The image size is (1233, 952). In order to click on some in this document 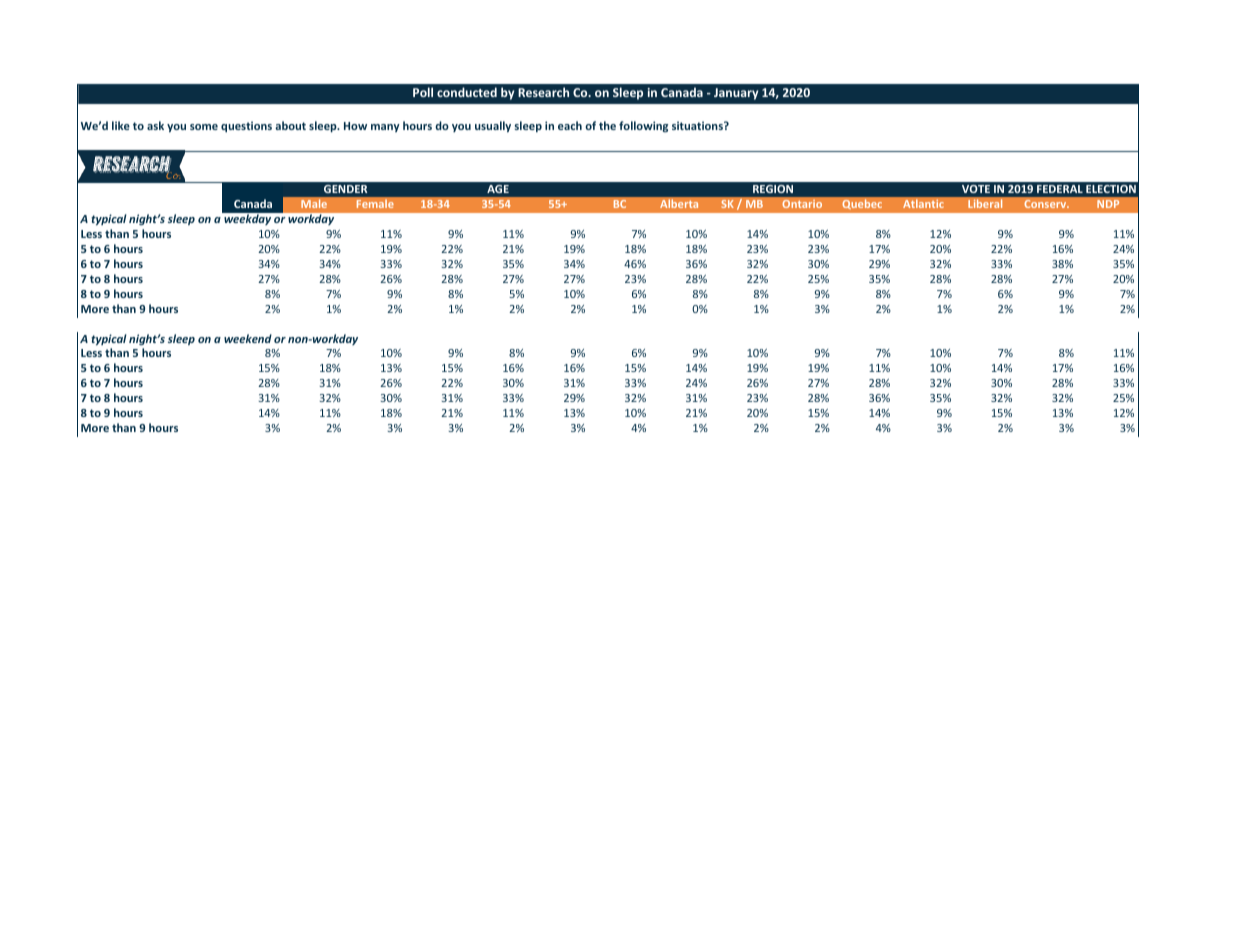, I will do `click(204, 127)`.
